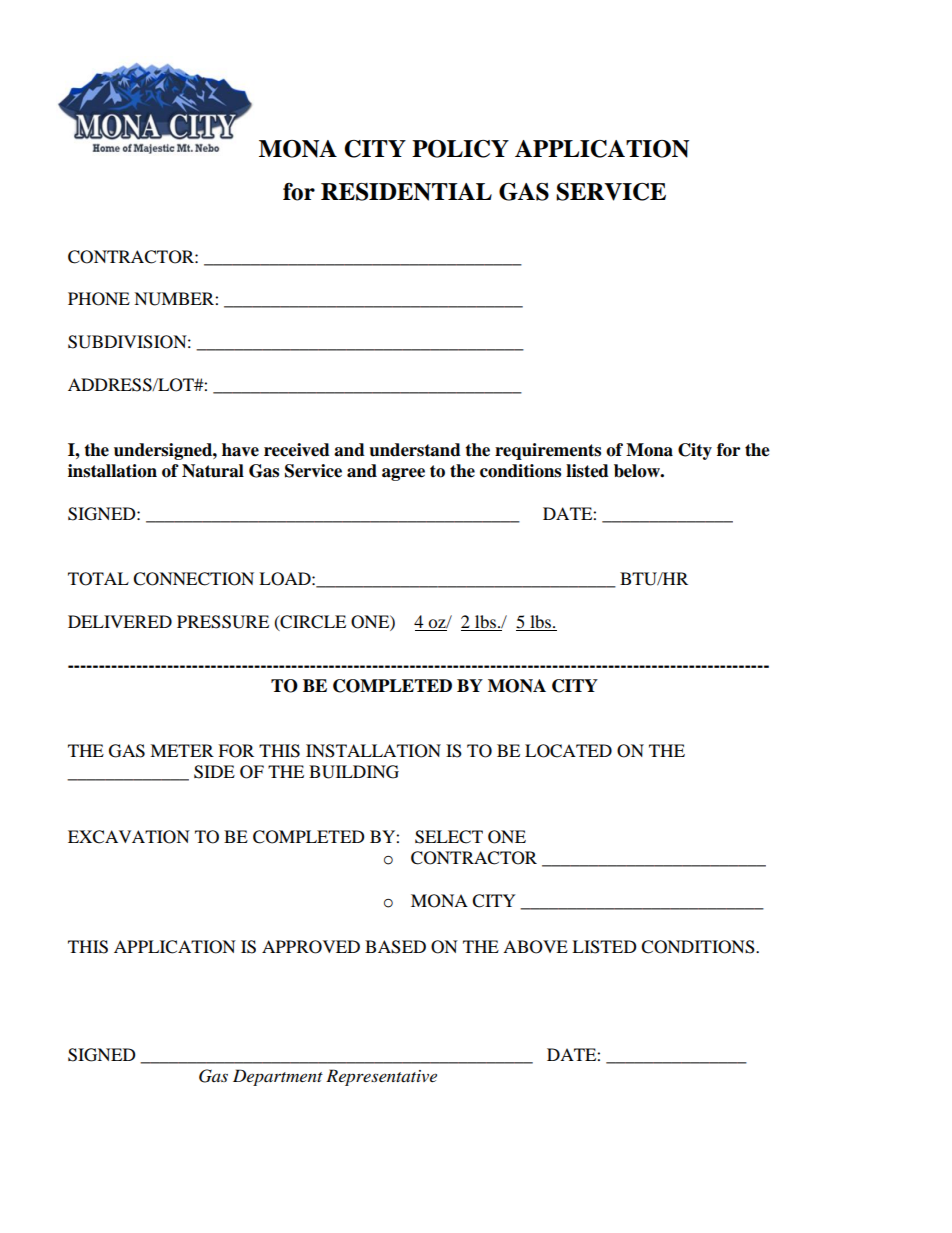 The width and height of the page is (952, 1233). I want to click on Department, so click(278, 1077).
